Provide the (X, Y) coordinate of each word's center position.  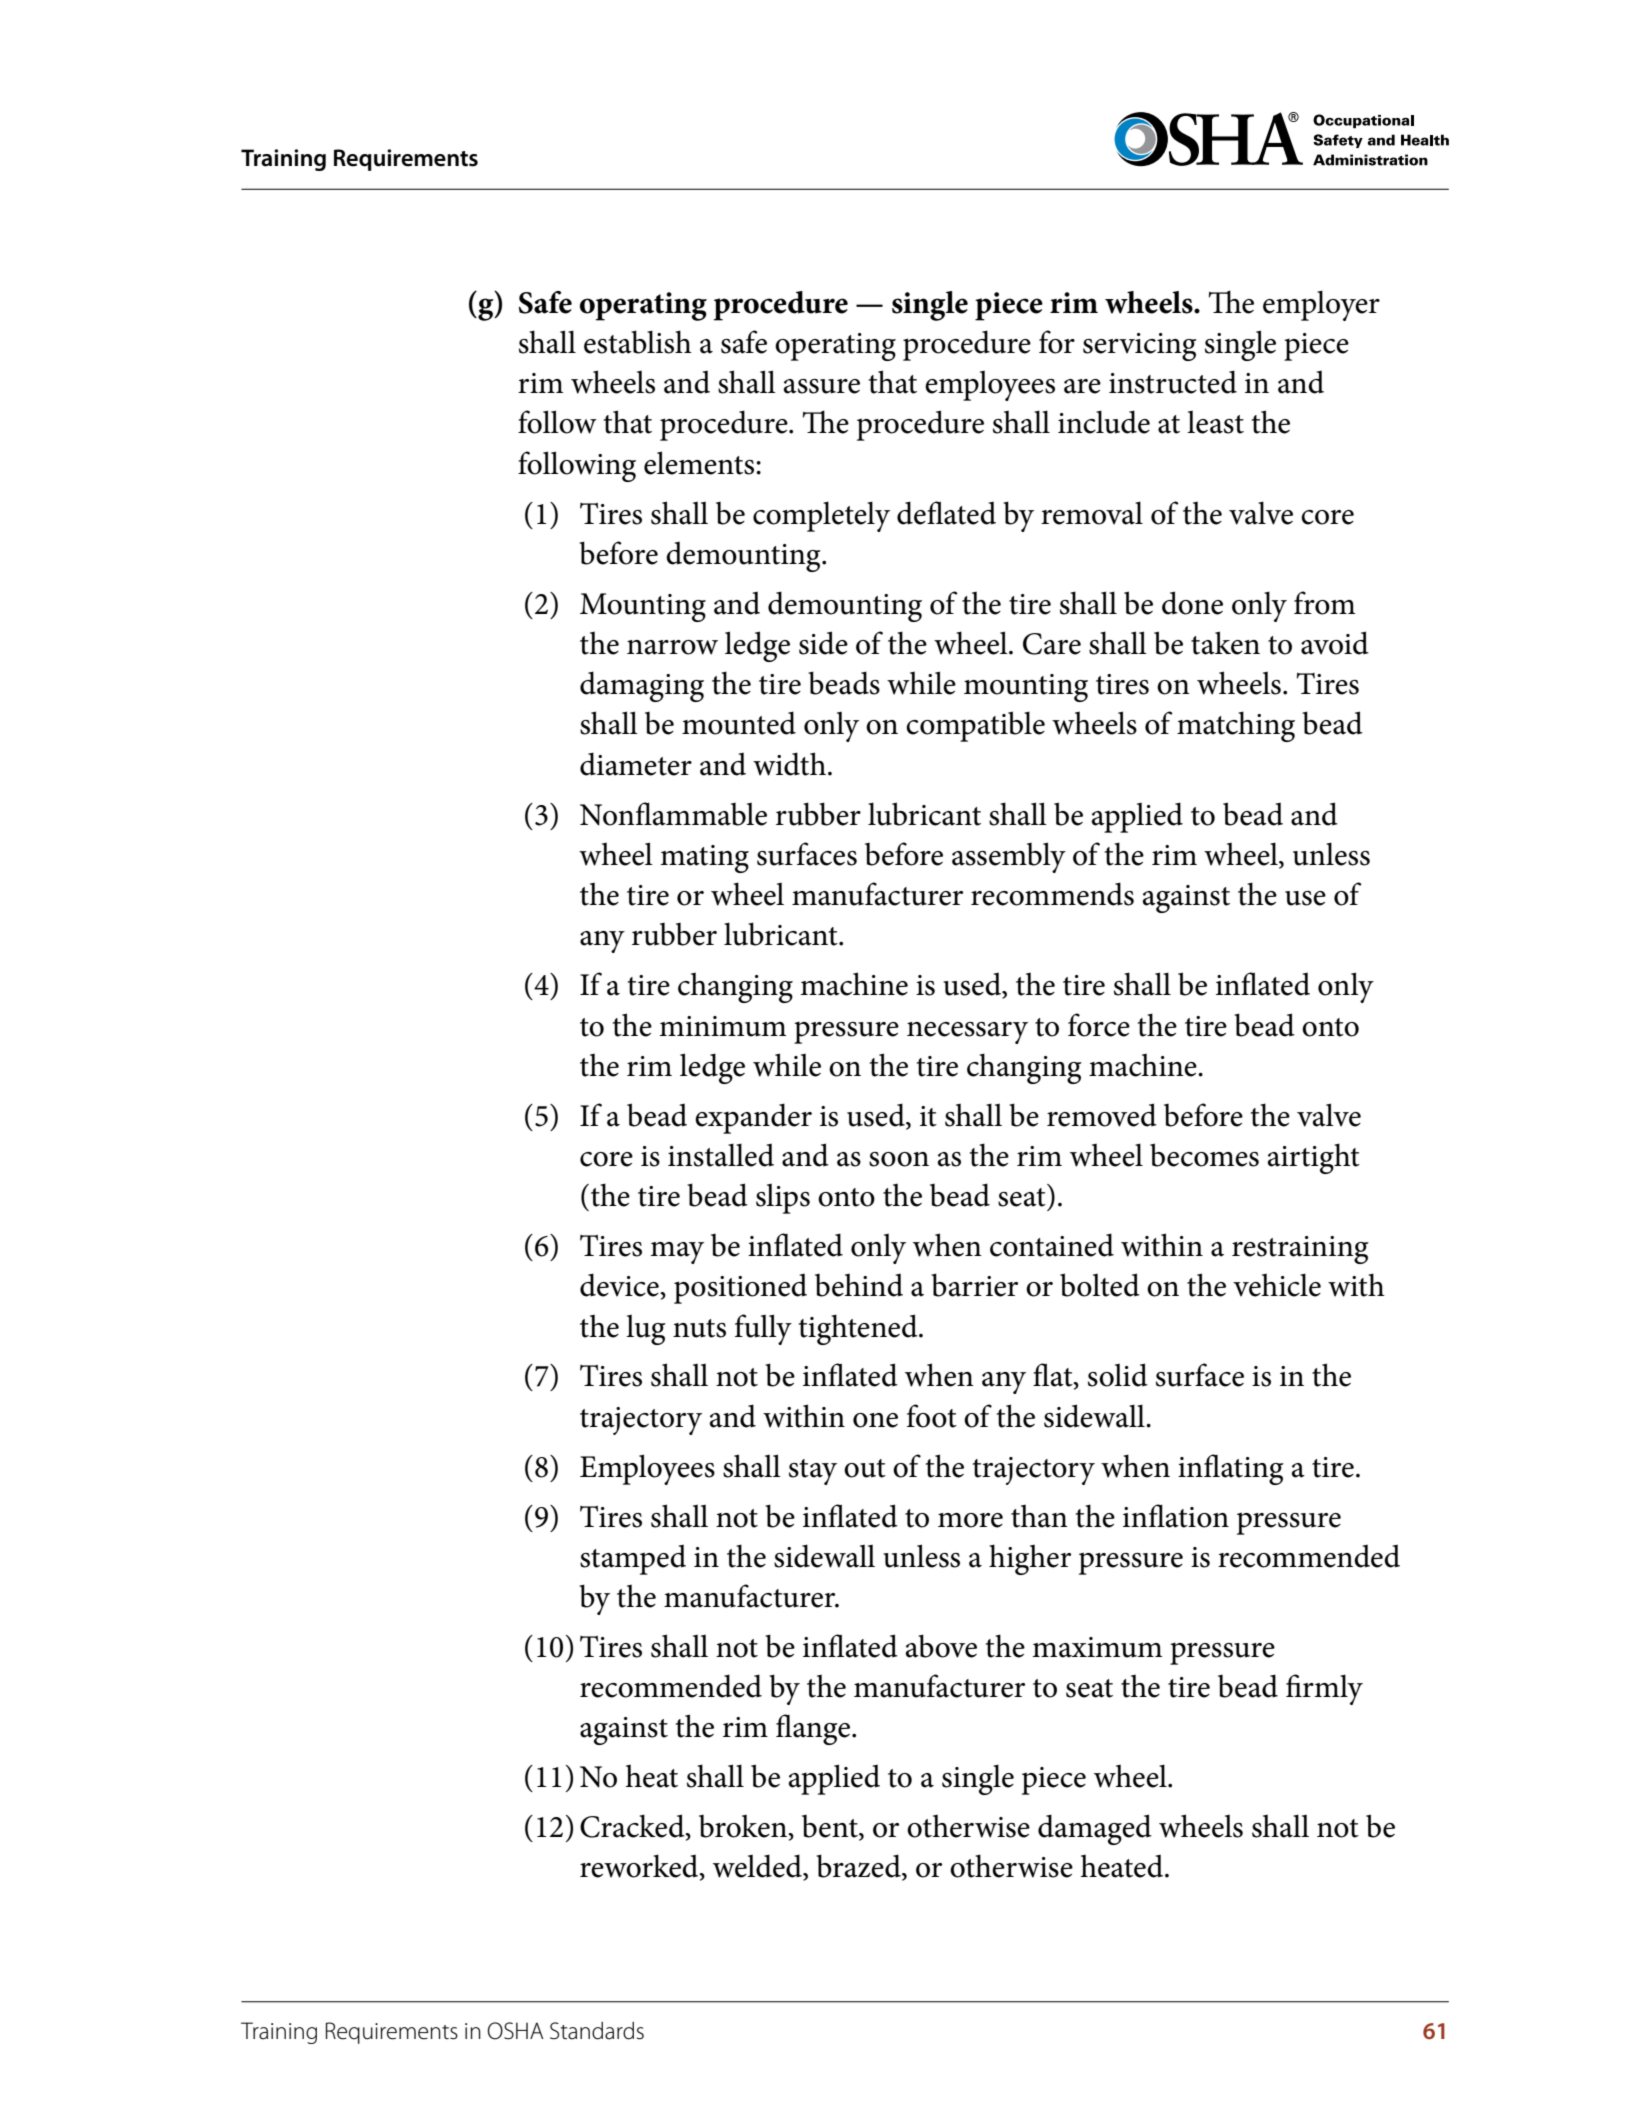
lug (646, 1329)
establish (638, 342)
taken (1225, 643)
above (941, 1646)
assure (821, 386)
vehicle (1277, 1285)
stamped (633, 1559)
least (1215, 422)
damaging (642, 686)
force (1099, 1025)
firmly (1324, 1689)
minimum (722, 1026)
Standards (597, 2031)
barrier (974, 1285)
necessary (967, 1033)
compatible (975, 726)
